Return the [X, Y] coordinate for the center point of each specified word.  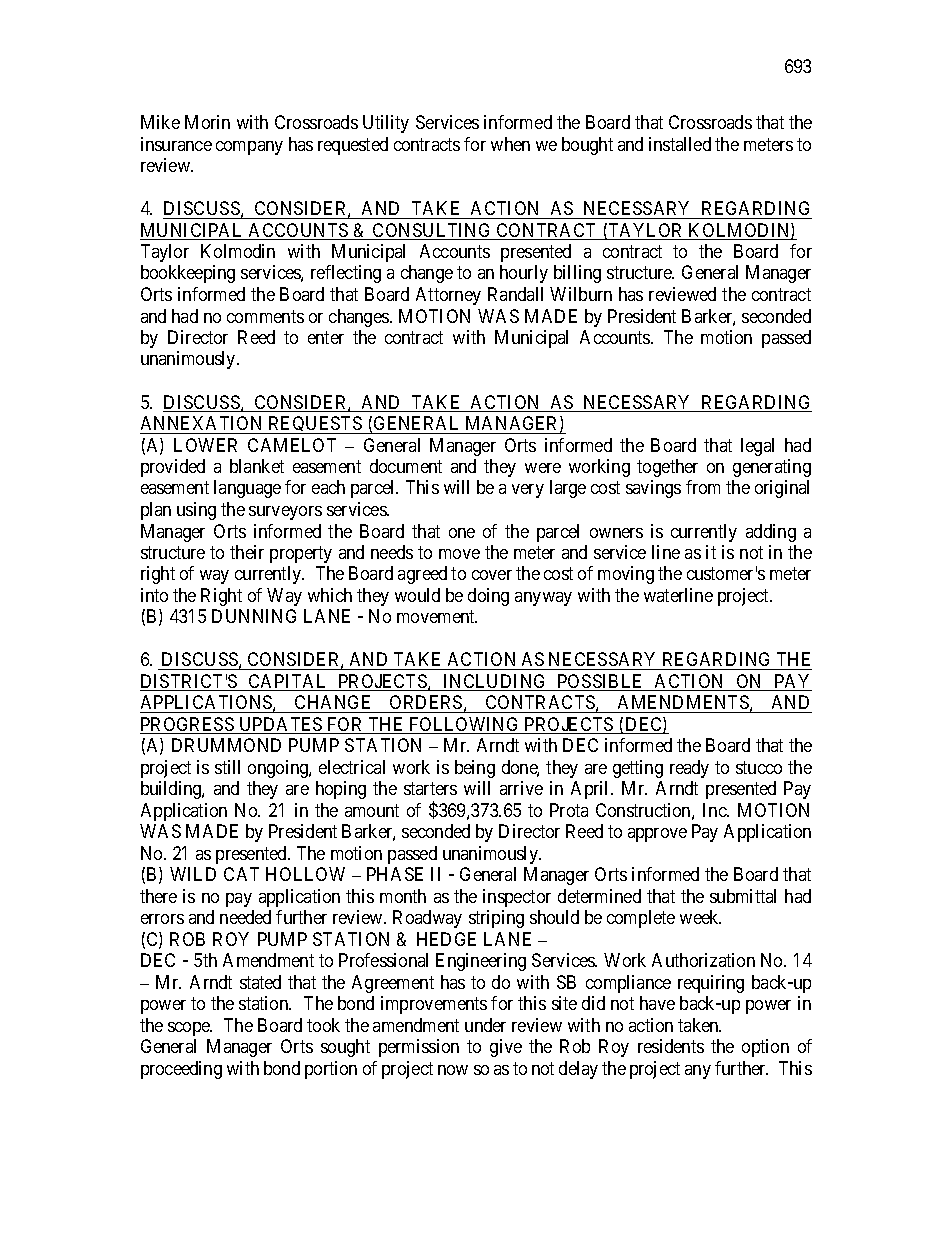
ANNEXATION [201, 423]
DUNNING [254, 616]
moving [626, 575]
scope [190, 1029]
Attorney [448, 296]
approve [657, 835]
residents [671, 1046]
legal [757, 447]
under [485, 1025]
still [227, 767]
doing [488, 597]
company [249, 148]
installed [680, 144]
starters [430, 789]
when [510, 144]
